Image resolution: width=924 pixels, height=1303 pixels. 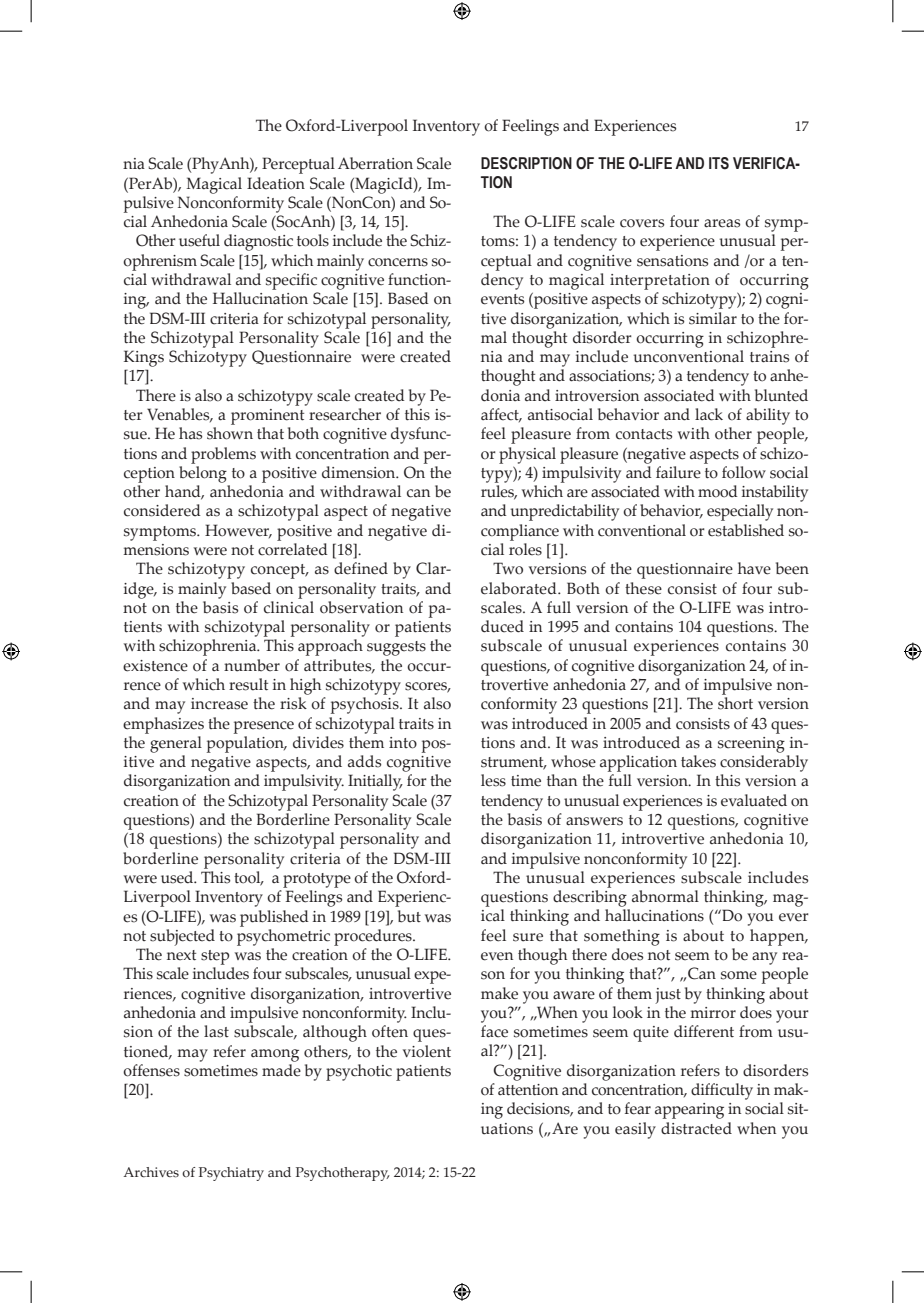 I want to click on useful, so click(x=199, y=240).
